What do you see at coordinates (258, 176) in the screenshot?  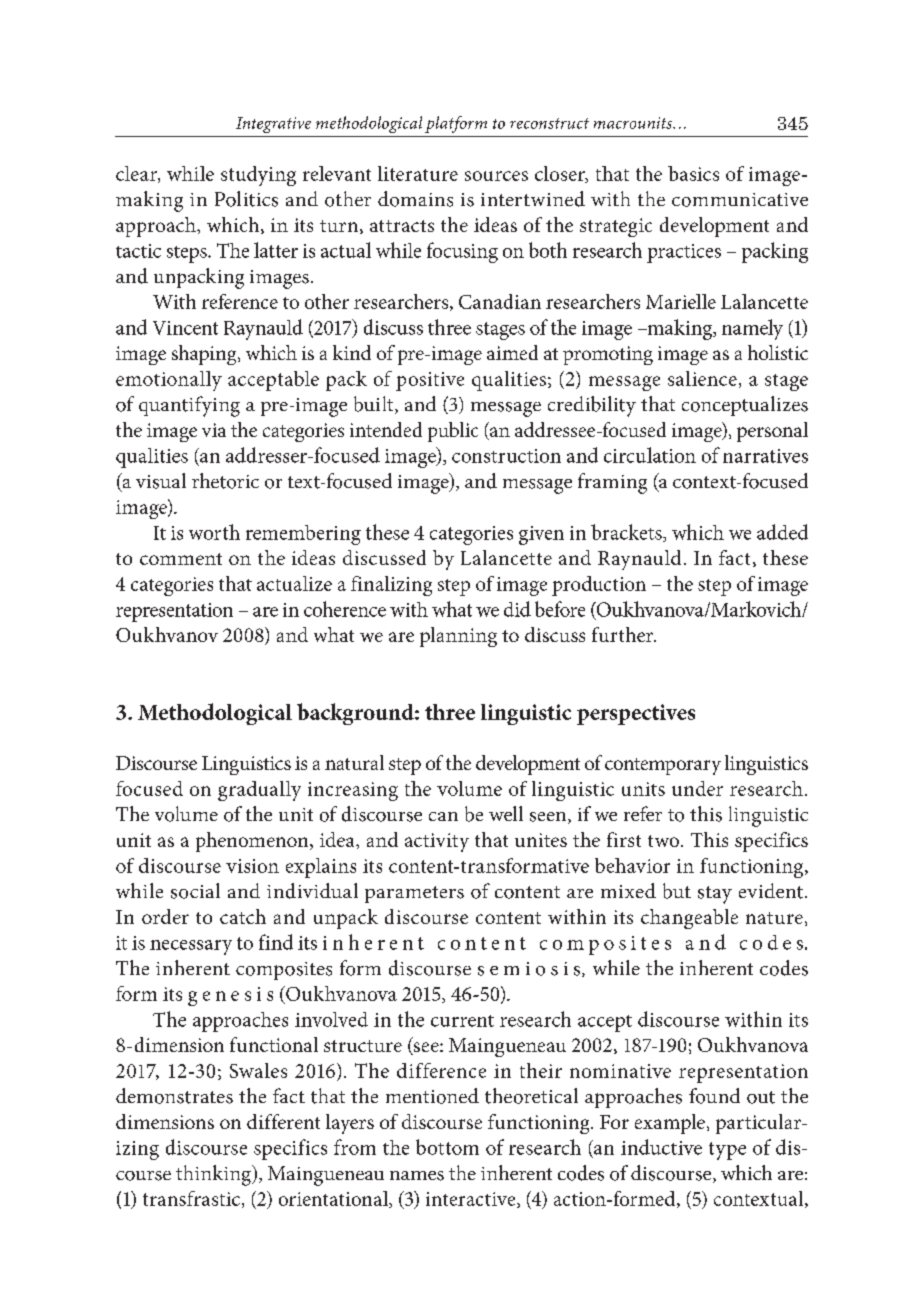 I see `studying` at bounding box center [258, 176].
